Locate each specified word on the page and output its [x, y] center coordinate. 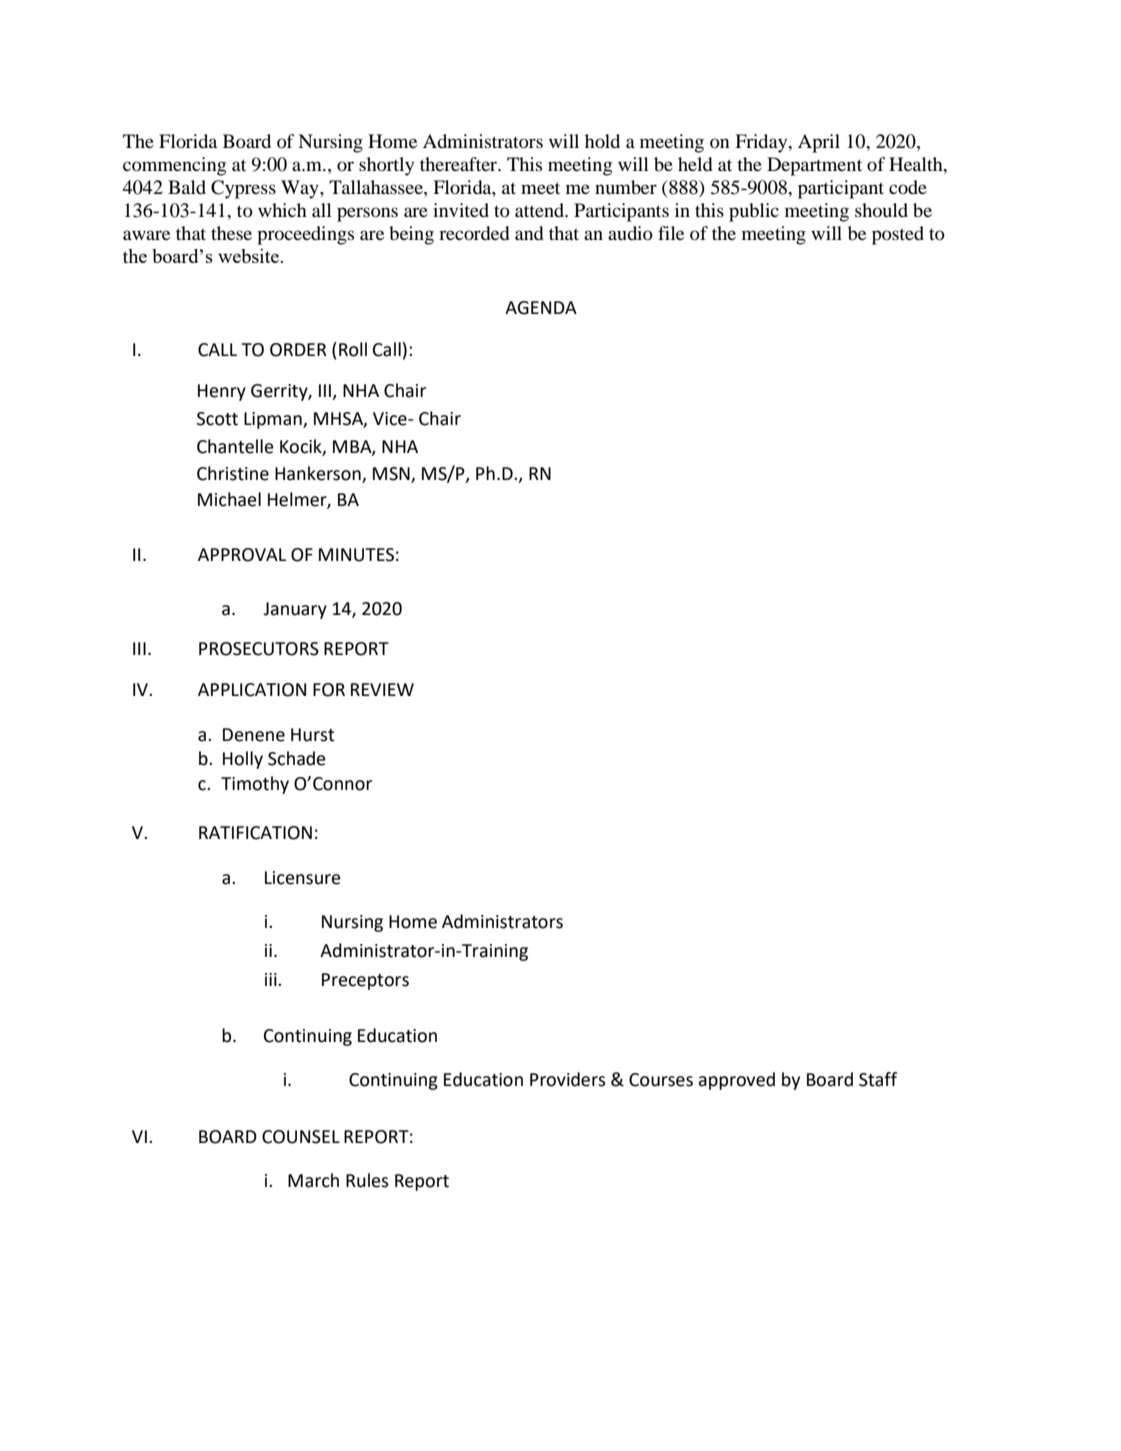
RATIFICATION [255, 833]
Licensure [303, 878]
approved [736, 1081]
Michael [229, 499]
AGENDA [541, 308]
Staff [878, 1079]
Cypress [243, 189]
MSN [392, 475]
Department [814, 166]
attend [541, 210]
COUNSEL [301, 1137]
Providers [568, 1079]
